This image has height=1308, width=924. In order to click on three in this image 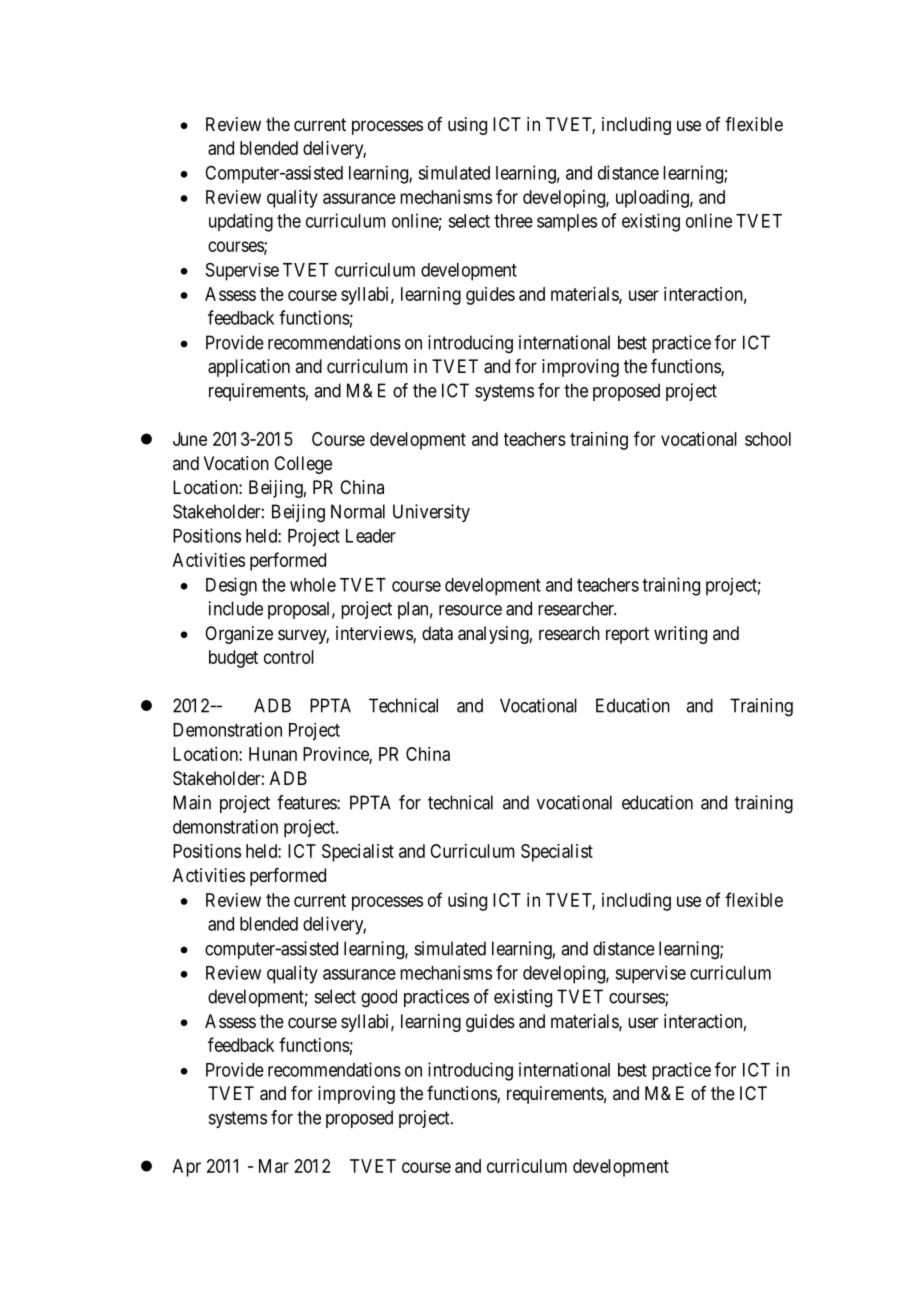, I will do `click(513, 221)`.
